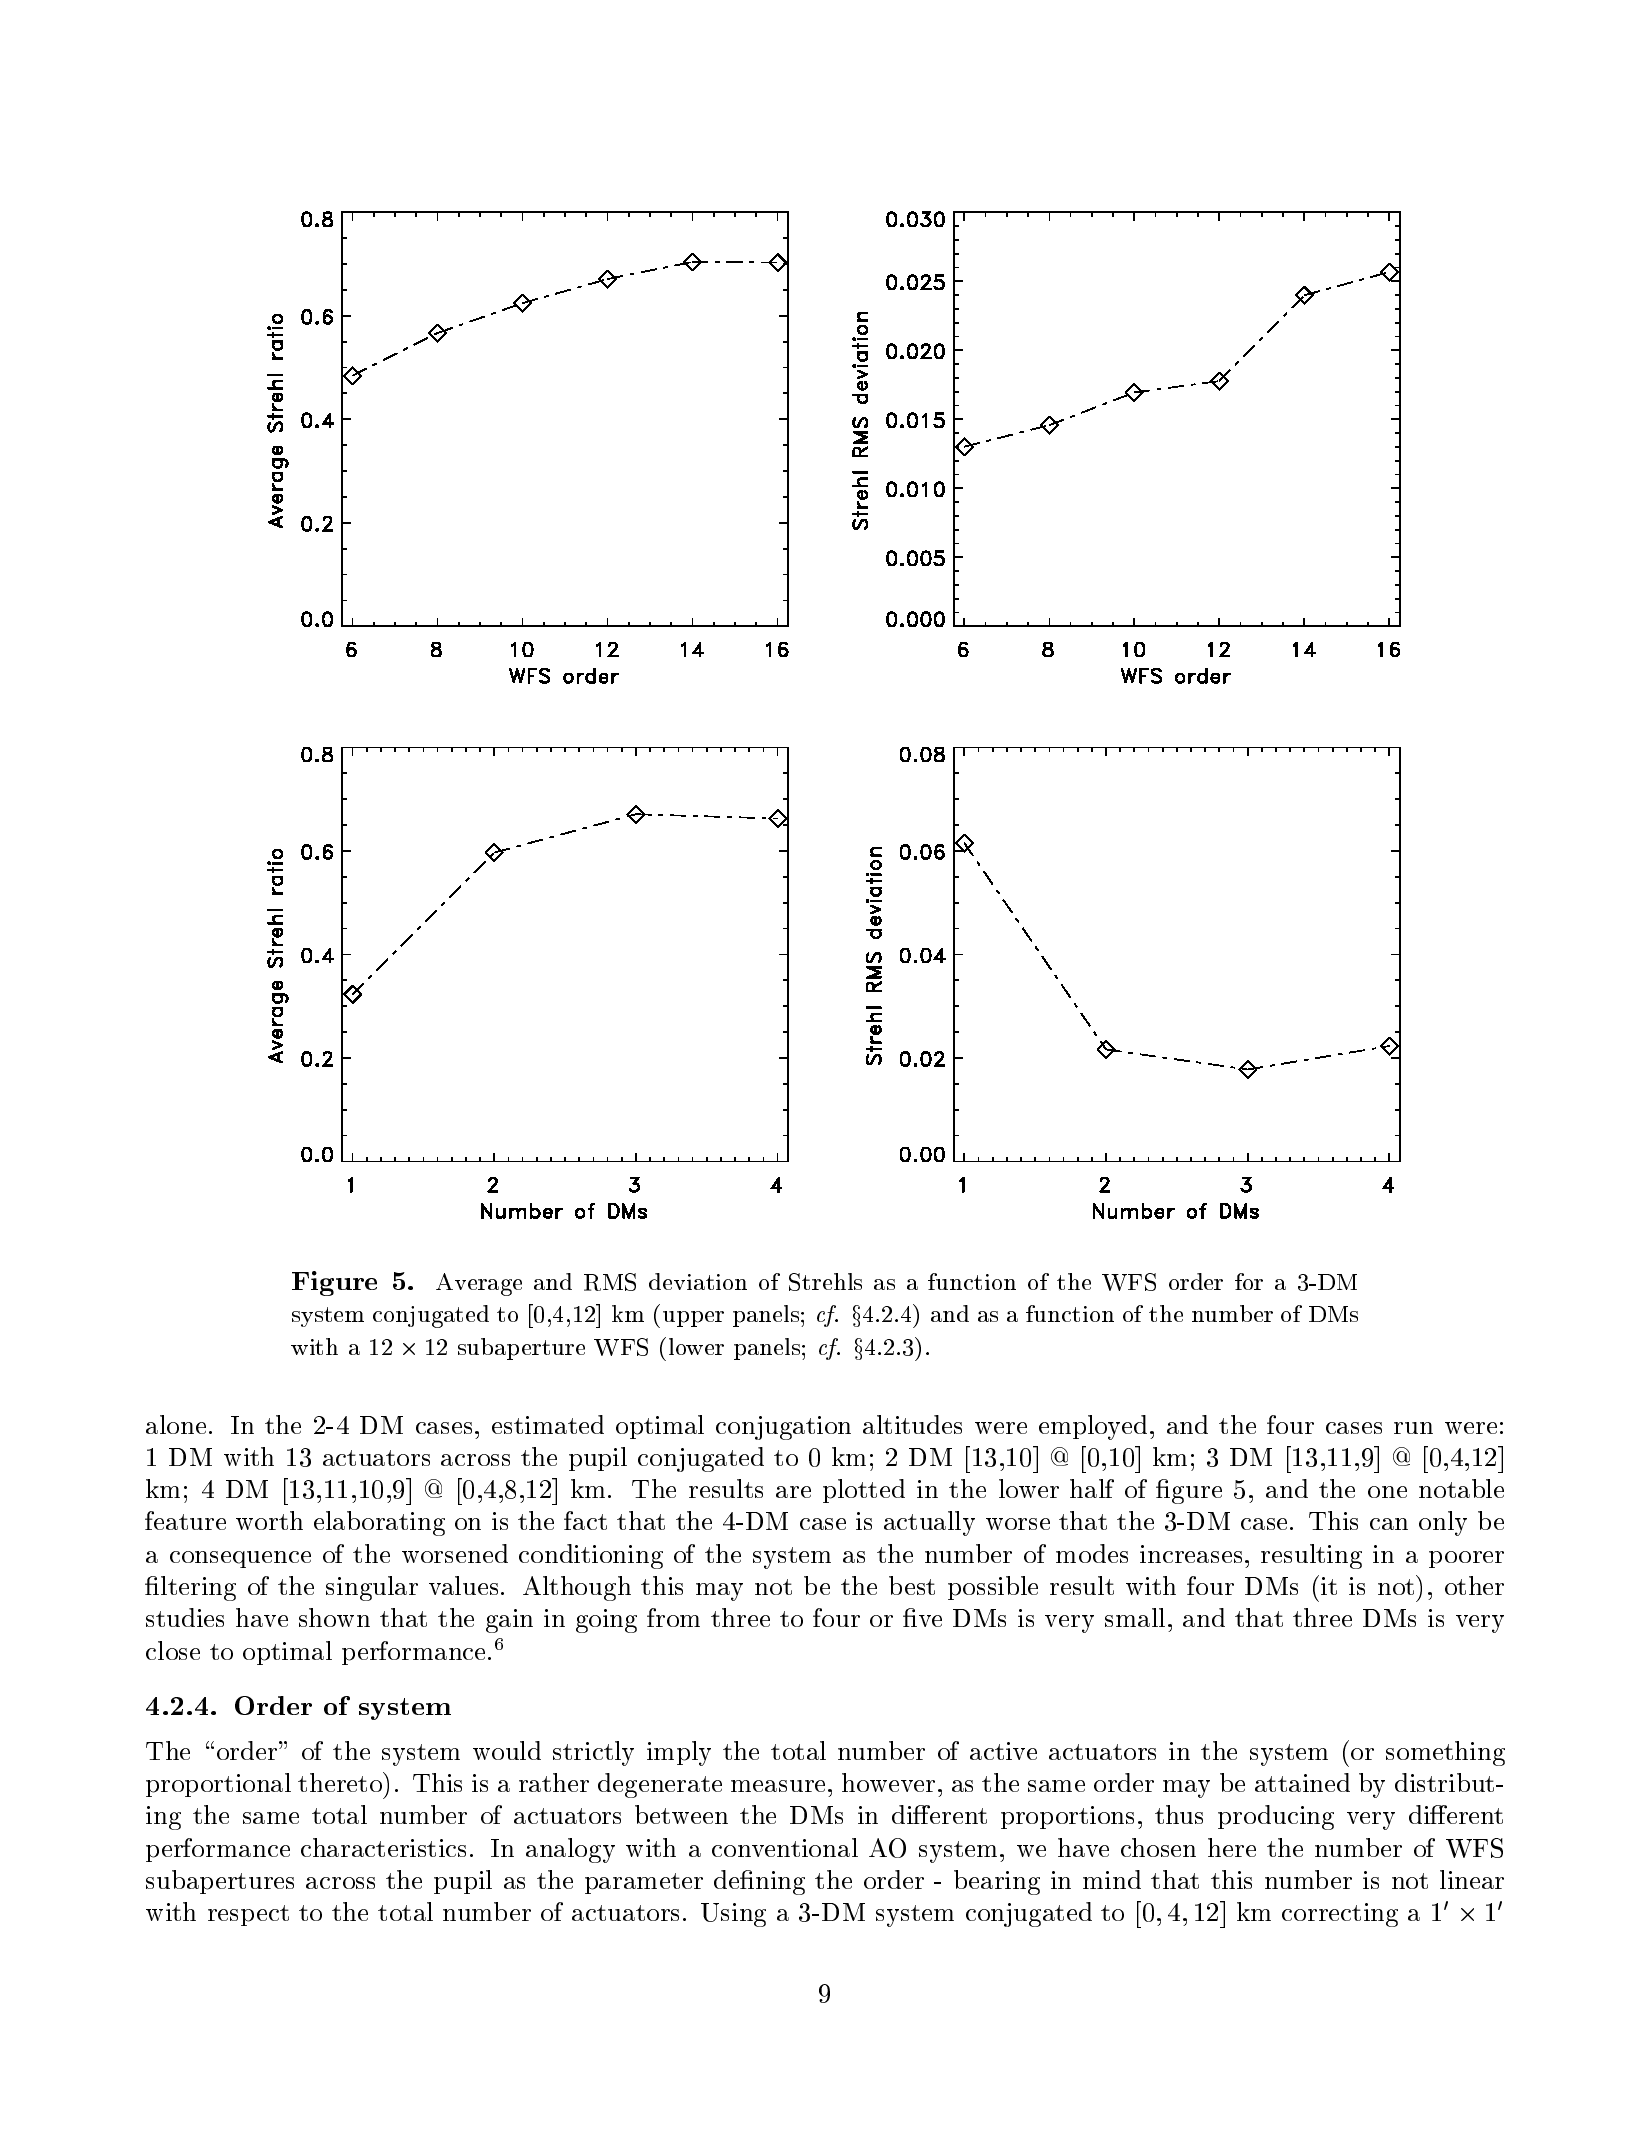 The image size is (1651, 2136). Describe the element at coordinates (379, 1523) in the page. I see `elaborating` at that location.
